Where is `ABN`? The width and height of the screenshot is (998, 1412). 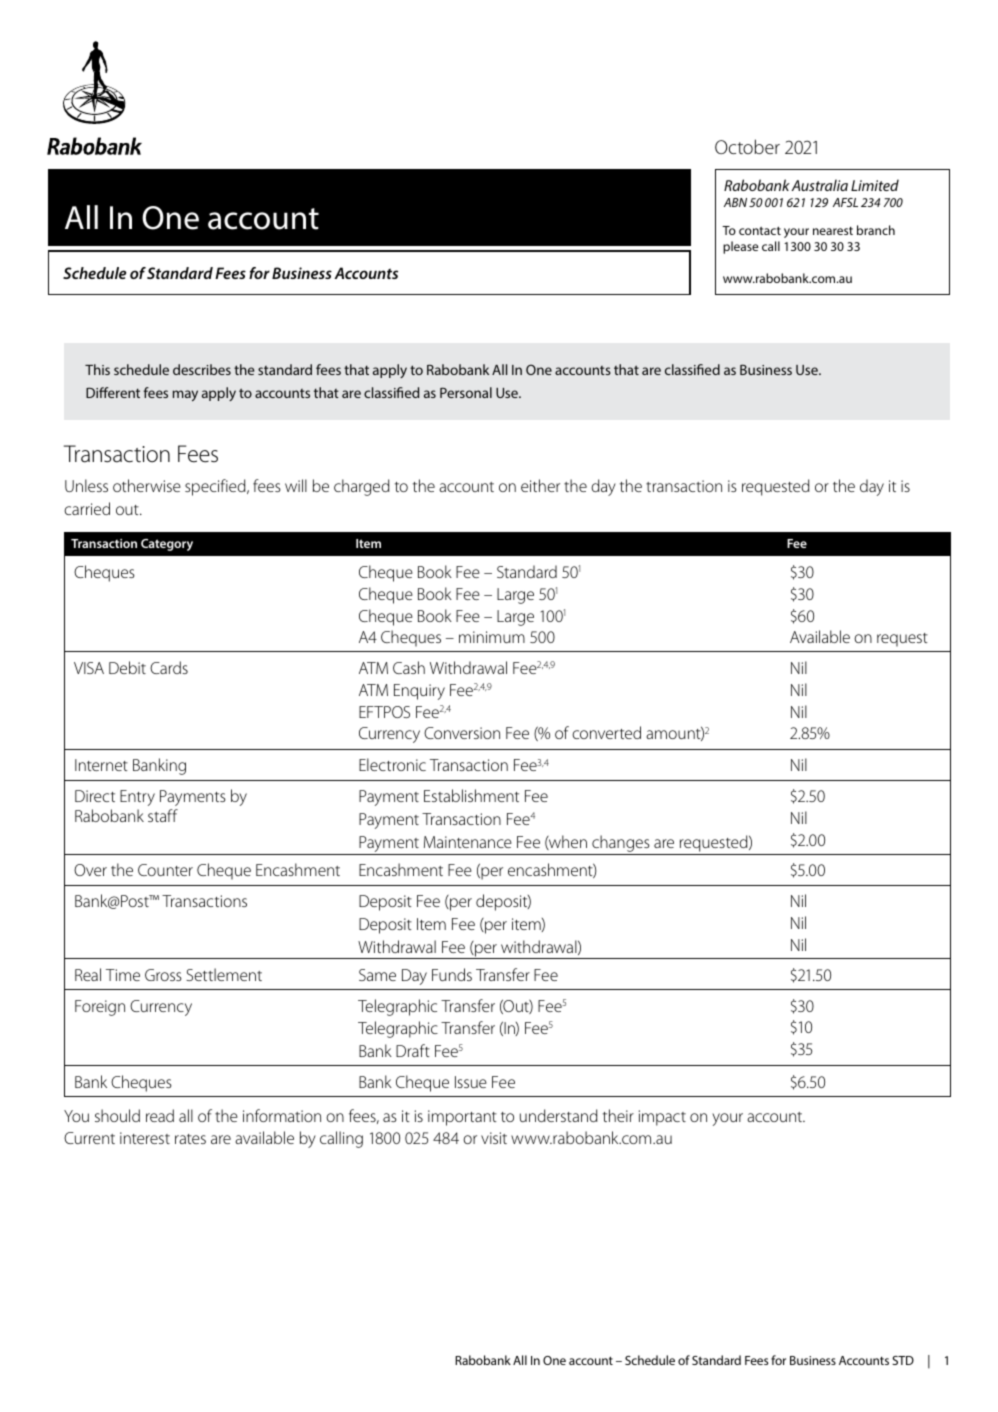
ABN is located at coordinates (735, 202).
